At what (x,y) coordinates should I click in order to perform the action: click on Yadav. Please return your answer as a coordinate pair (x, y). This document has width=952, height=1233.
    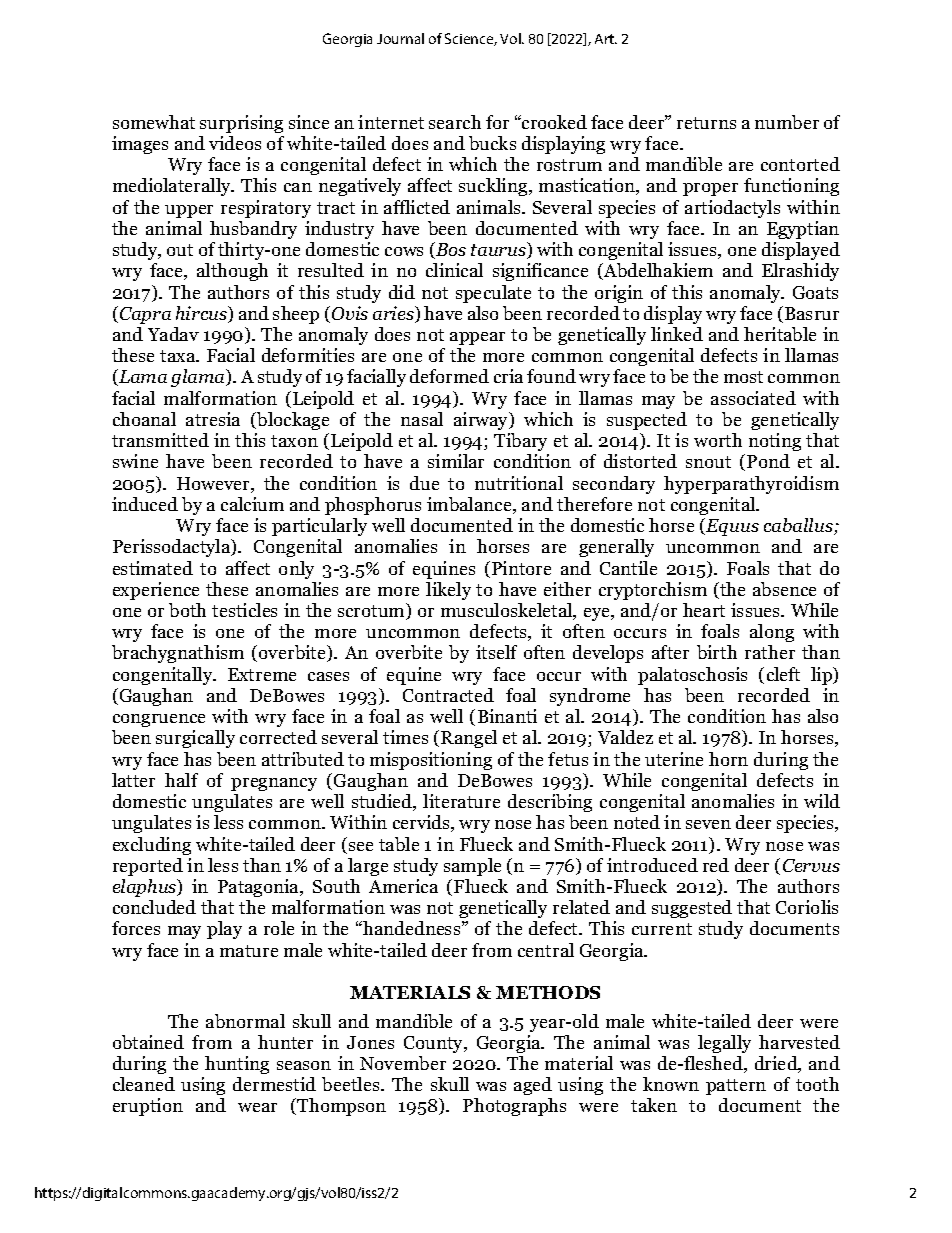
    Looking at the image, I should click on (173, 334).
